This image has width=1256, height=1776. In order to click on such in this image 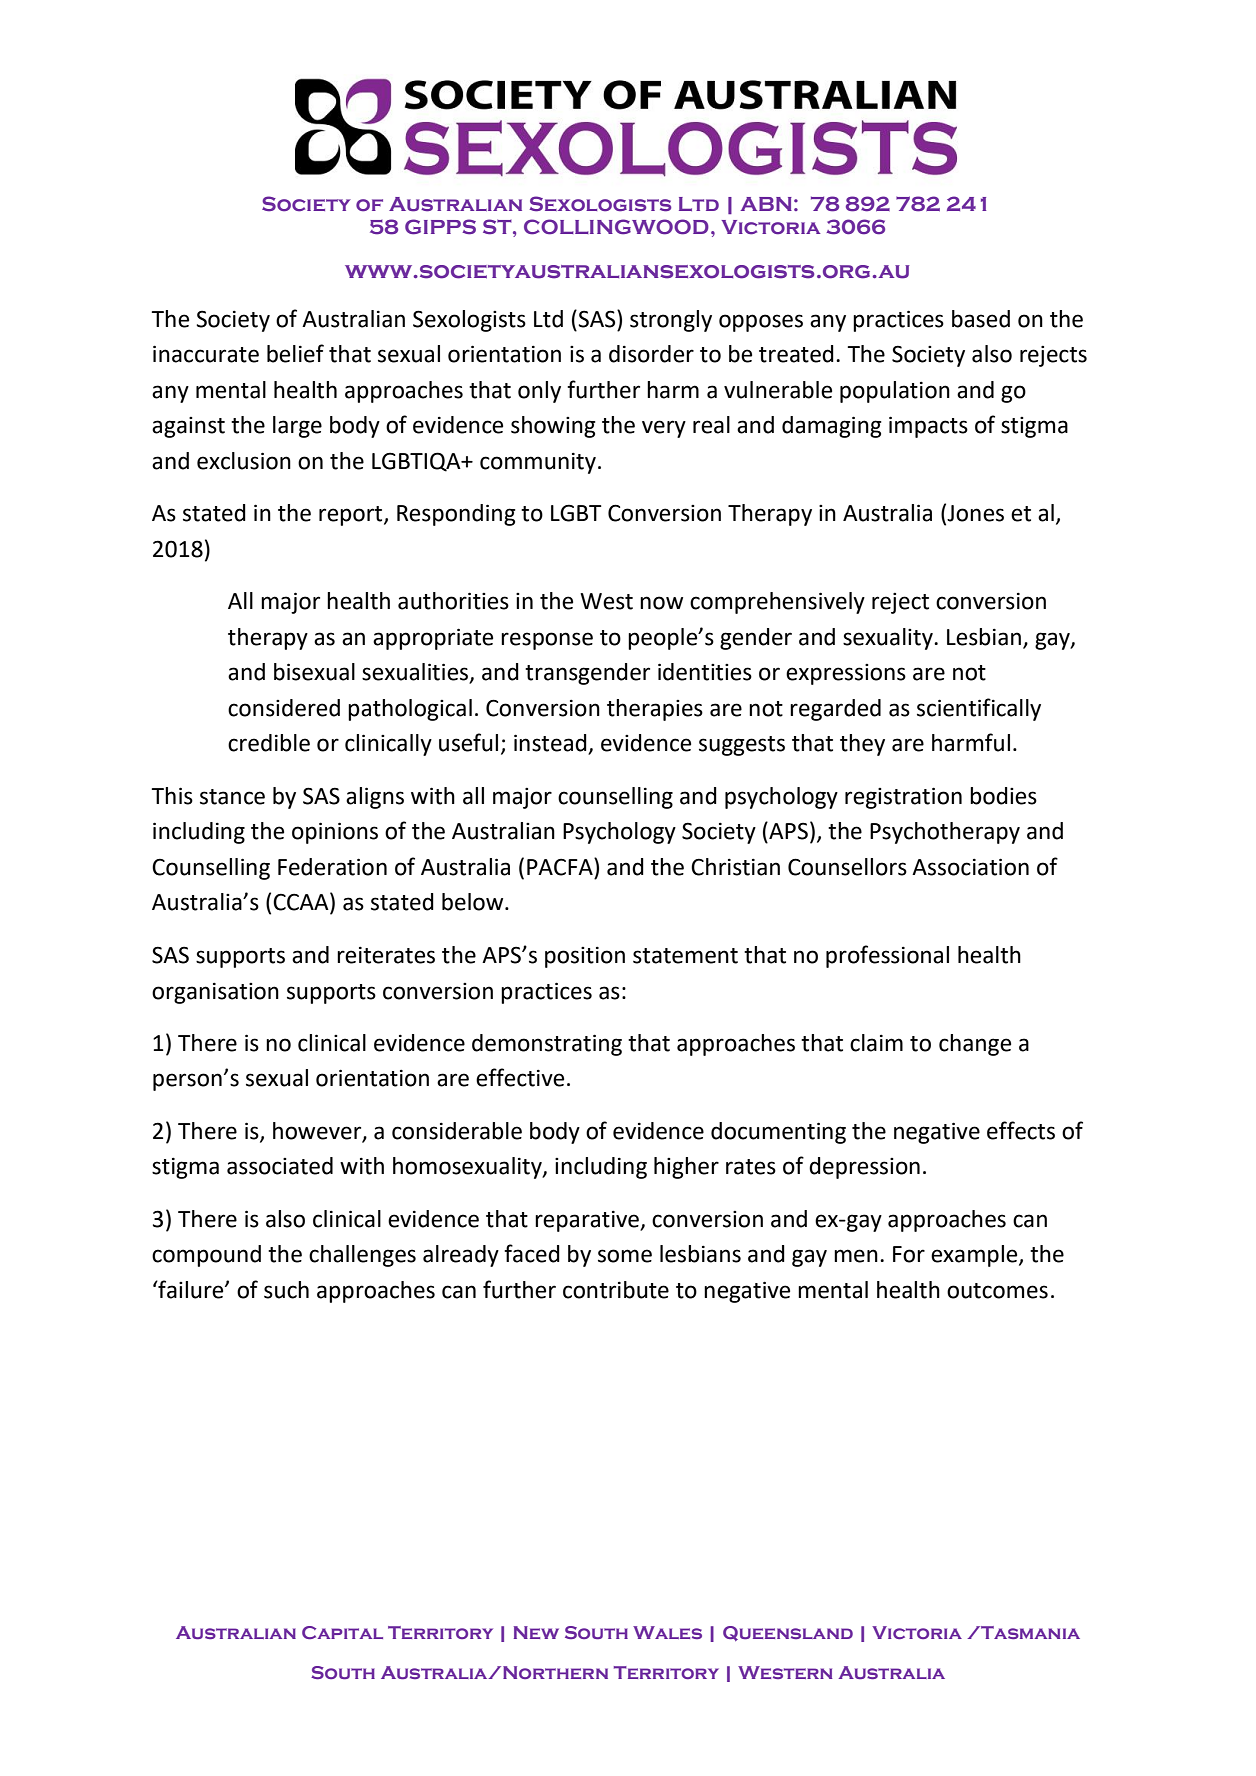, I will do `click(286, 1290)`.
